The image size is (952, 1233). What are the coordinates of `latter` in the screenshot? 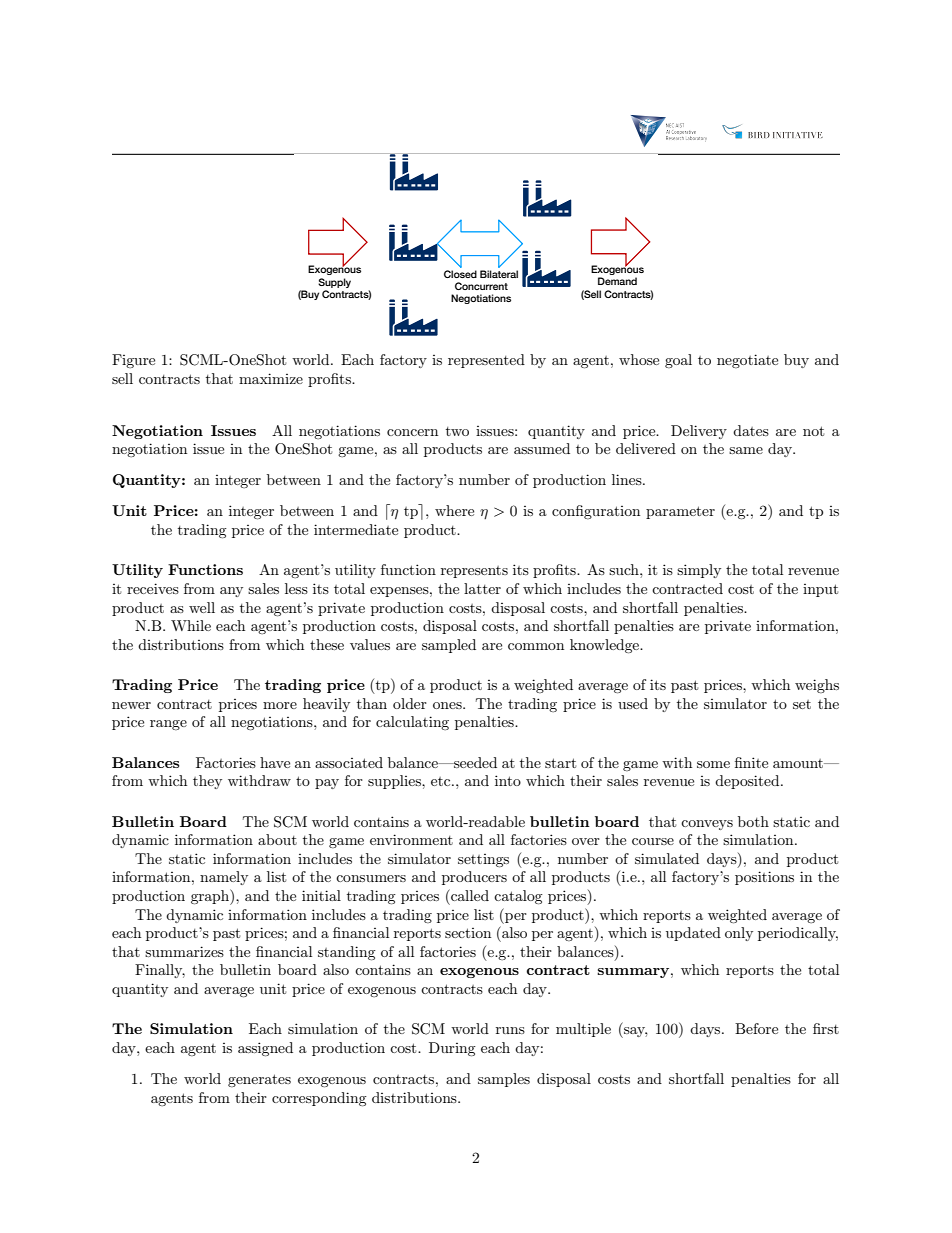 It's located at (482, 588).
